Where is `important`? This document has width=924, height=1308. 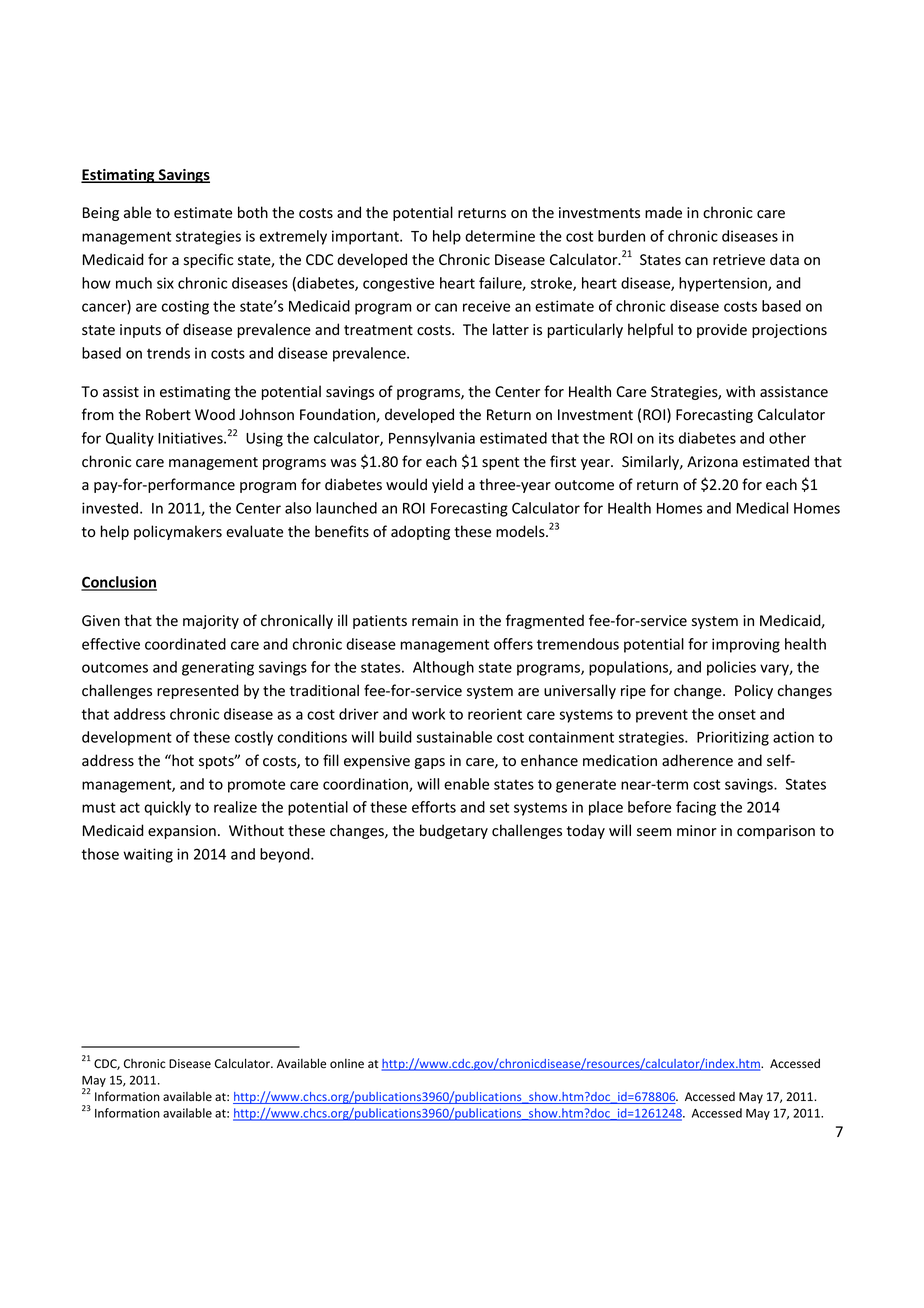 important is located at coordinates (366, 237).
